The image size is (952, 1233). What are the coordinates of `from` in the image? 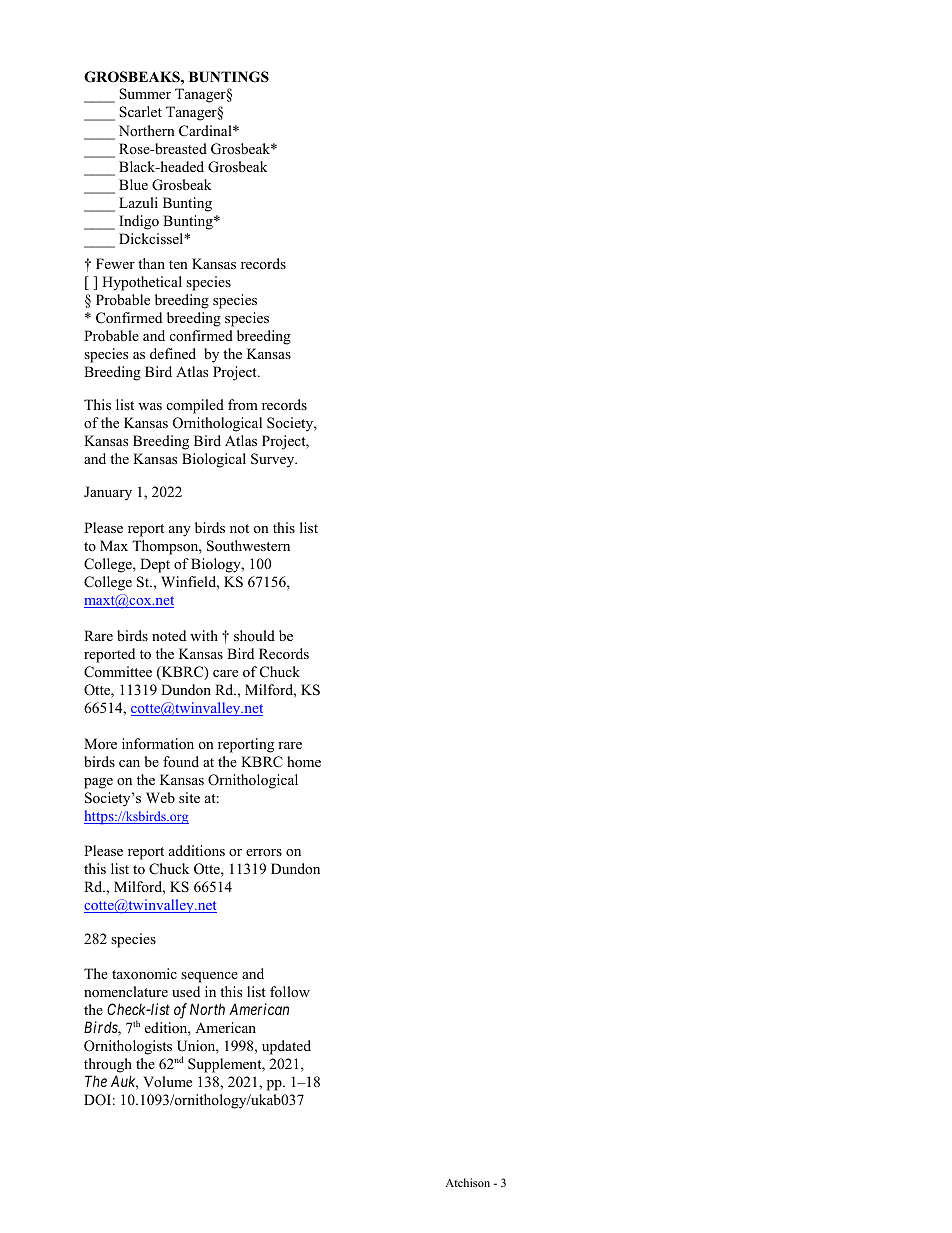 It's located at (243, 404).
